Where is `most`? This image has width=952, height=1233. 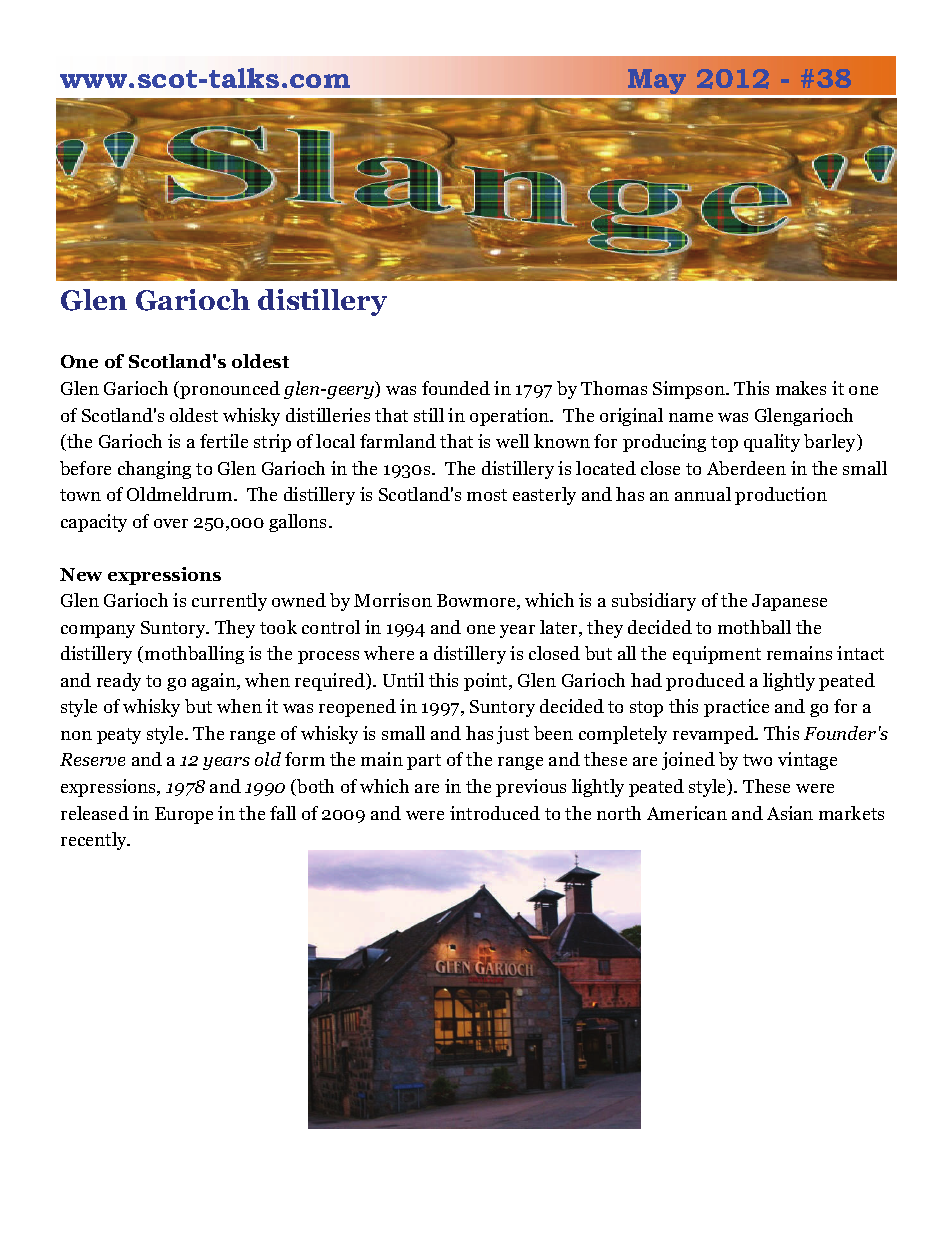 most is located at coordinates (487, 495).
